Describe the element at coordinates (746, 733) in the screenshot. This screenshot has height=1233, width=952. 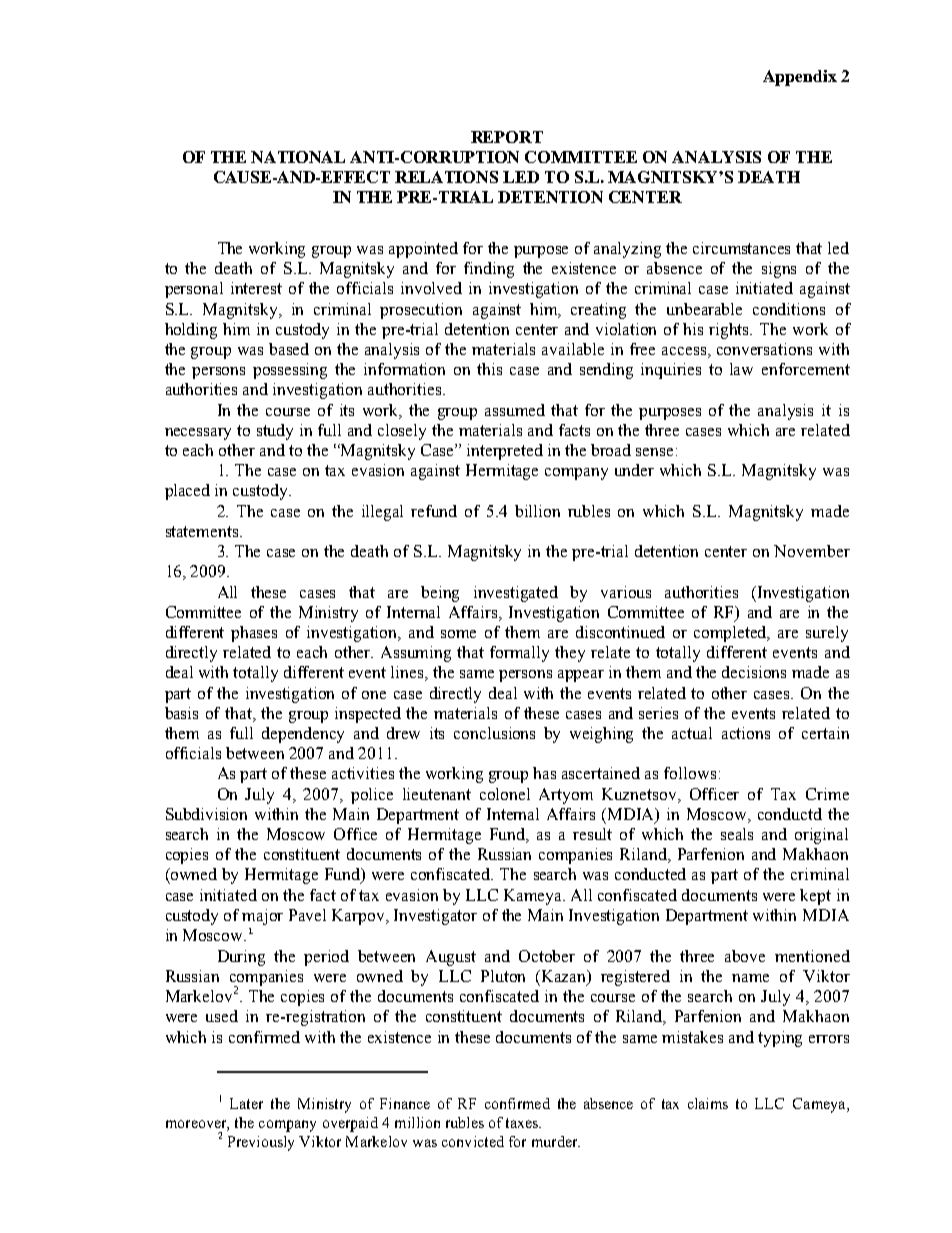
I see `actions` at that location.
